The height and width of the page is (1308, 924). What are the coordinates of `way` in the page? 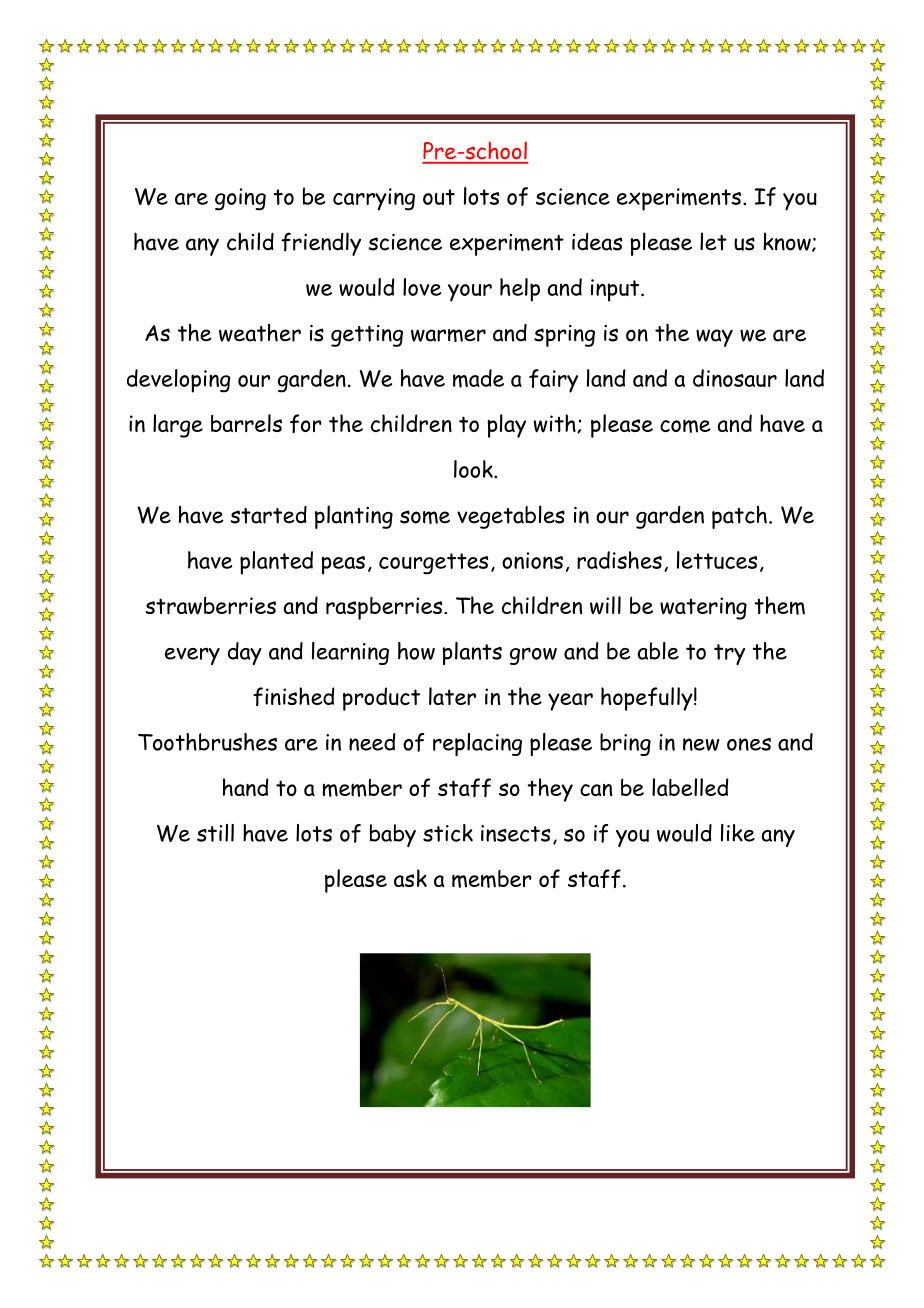 It's located at (714, 338).
